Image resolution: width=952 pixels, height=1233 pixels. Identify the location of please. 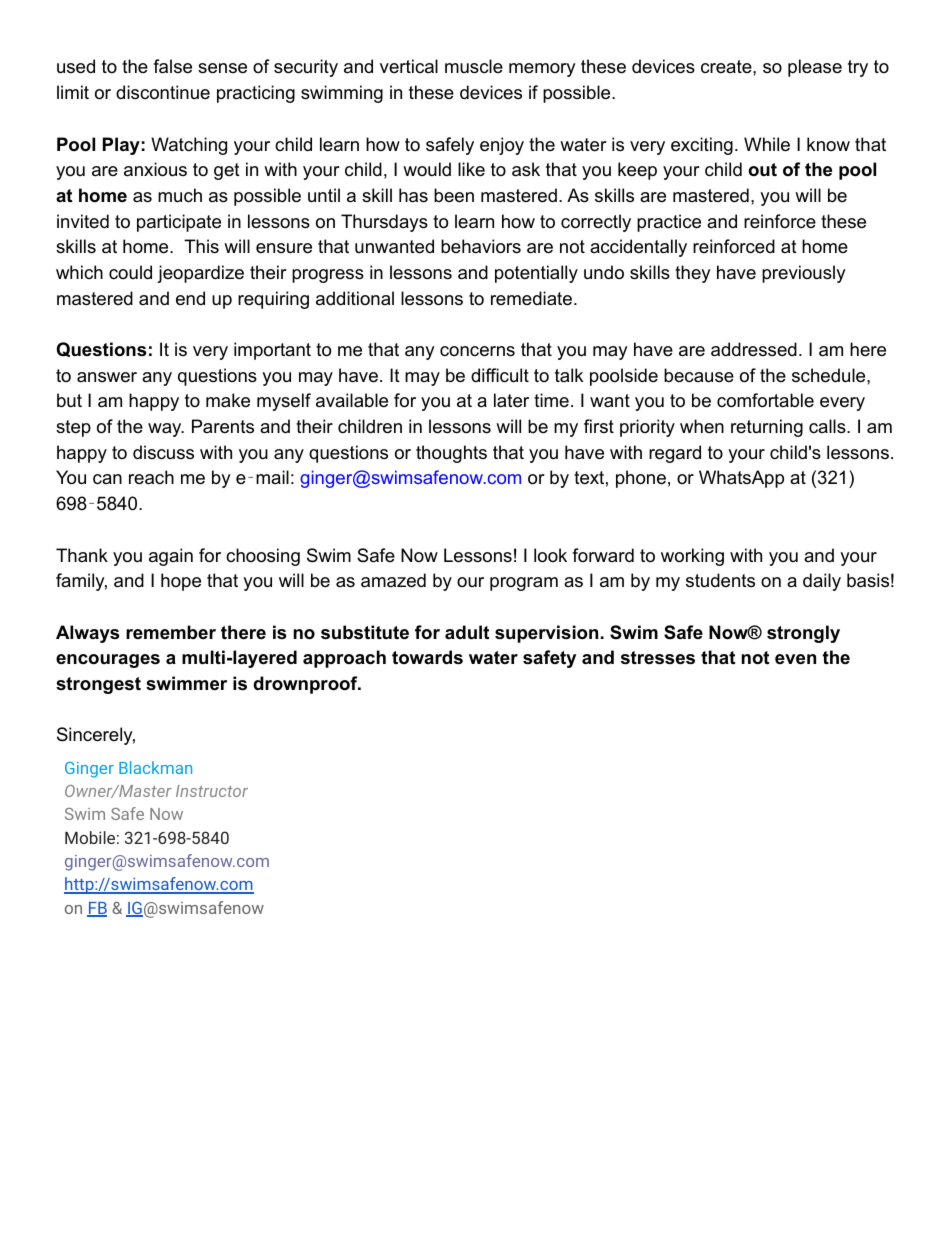
(815, 68).
